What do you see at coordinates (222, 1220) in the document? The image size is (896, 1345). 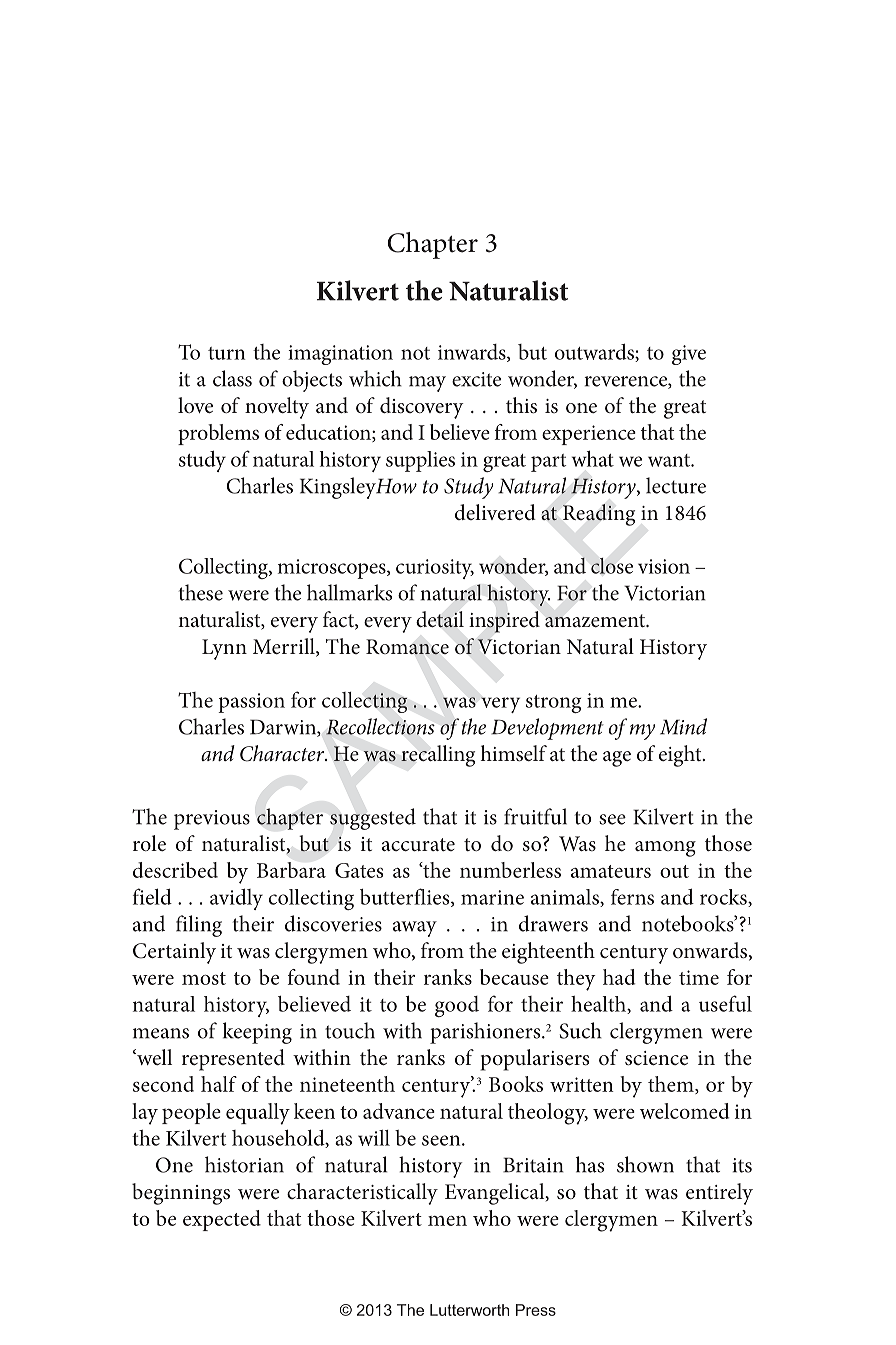 I see `expected` at bounding box center [222, 1220].
